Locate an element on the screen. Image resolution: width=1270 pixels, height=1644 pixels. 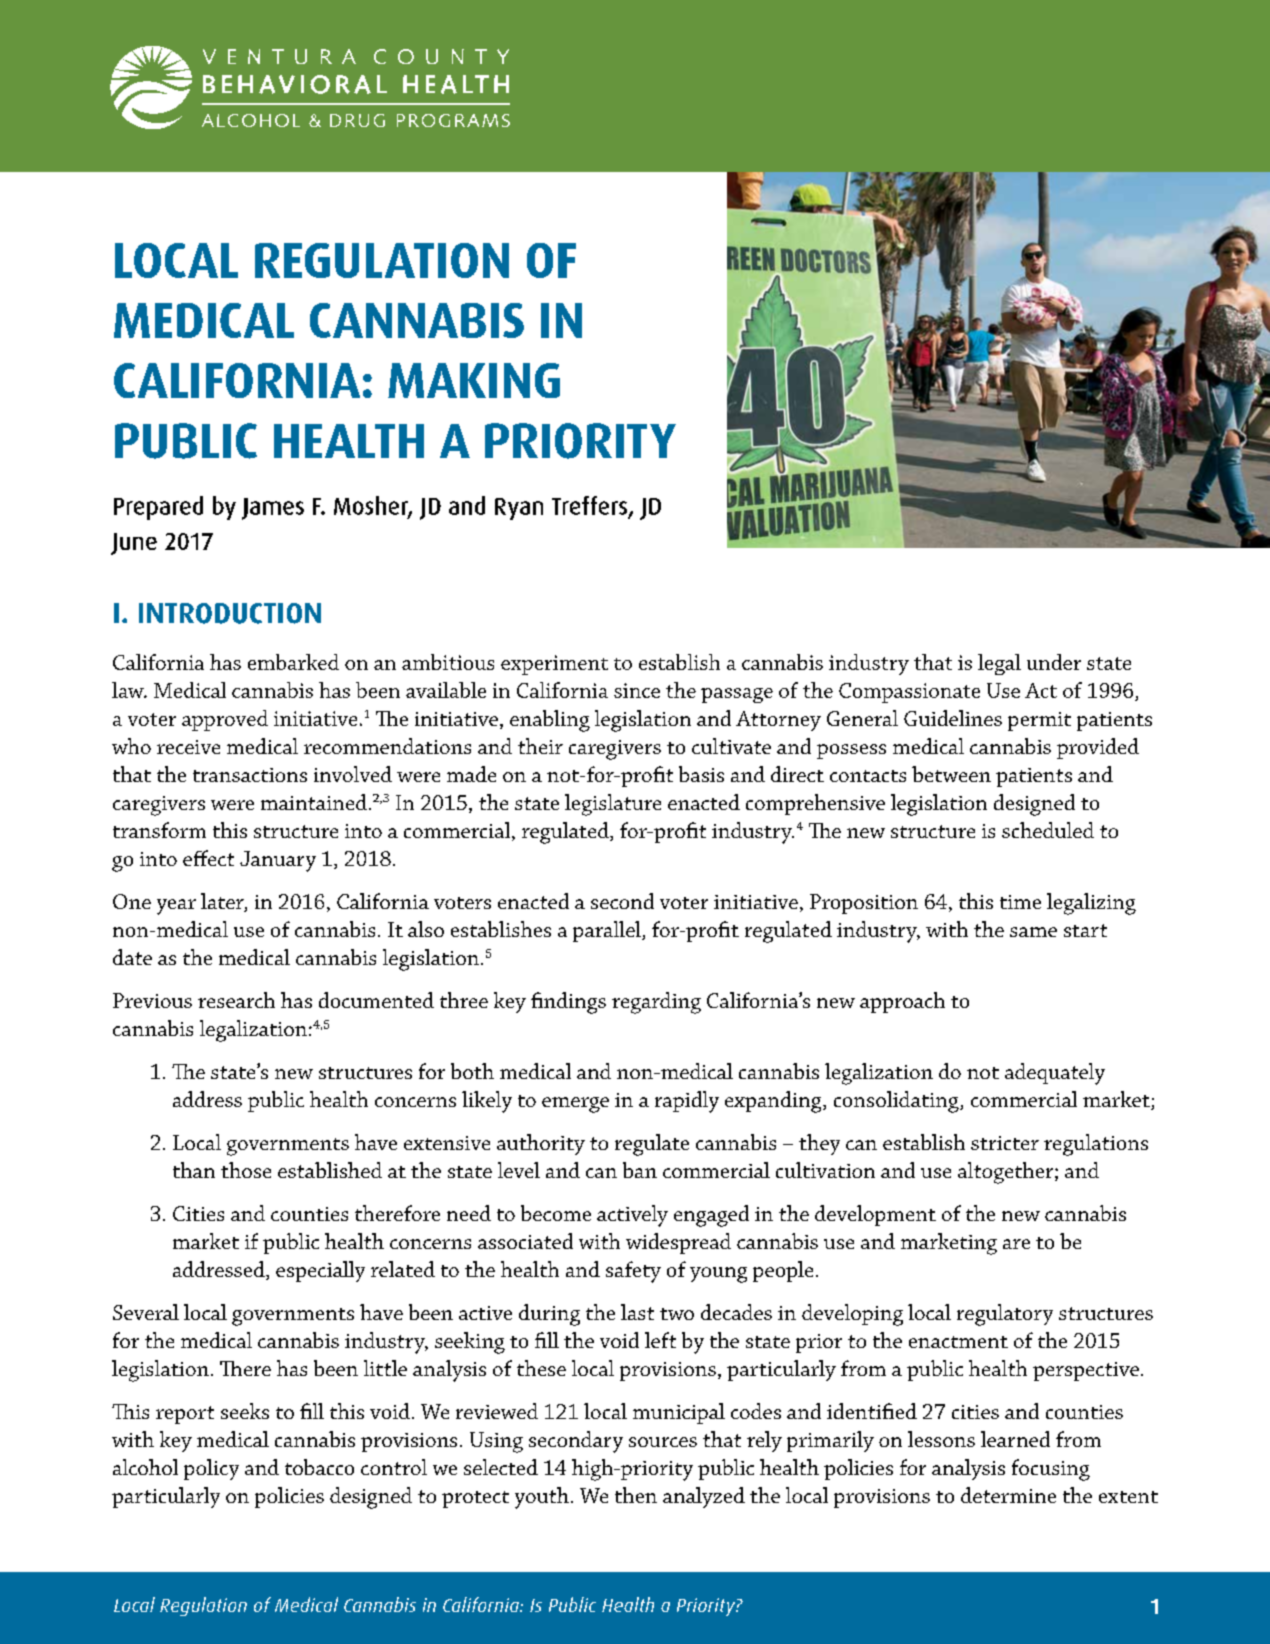
MAKING is located at coordinates (474, 380).
